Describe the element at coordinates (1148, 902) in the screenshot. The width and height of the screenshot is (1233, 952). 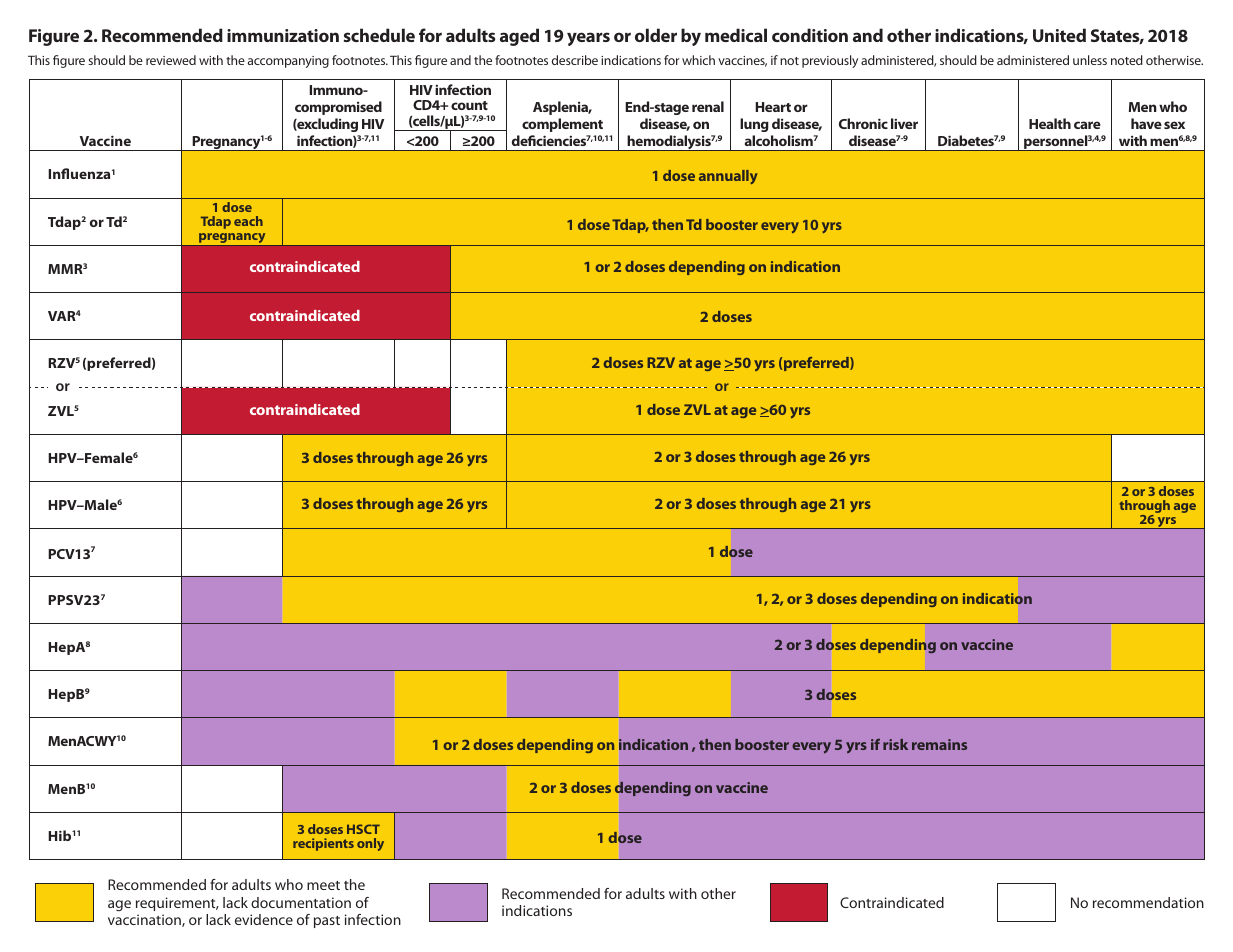
I see `recommendation` at that location.
